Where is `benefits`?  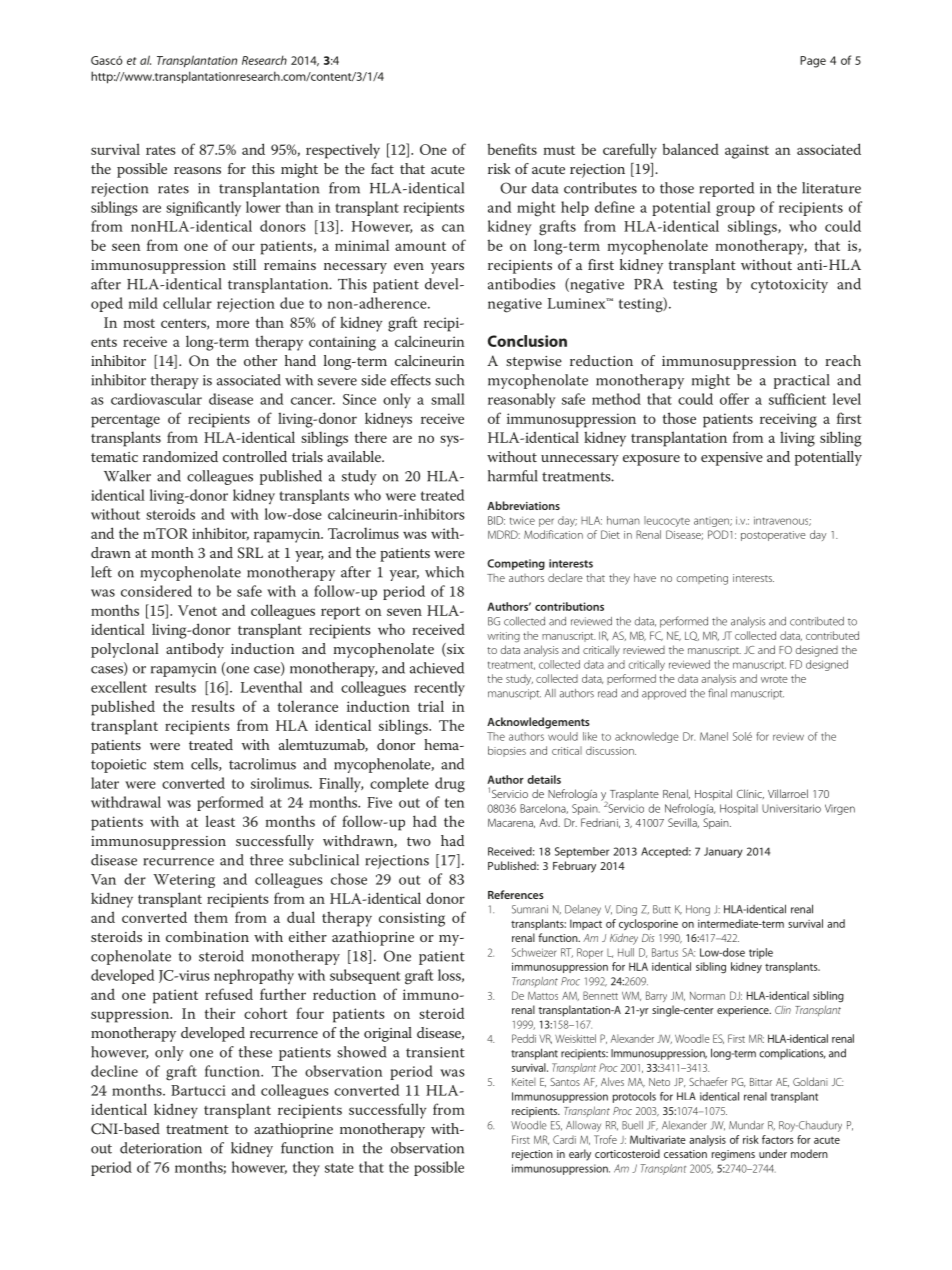 benefits is located at coordinates (512, 149).
